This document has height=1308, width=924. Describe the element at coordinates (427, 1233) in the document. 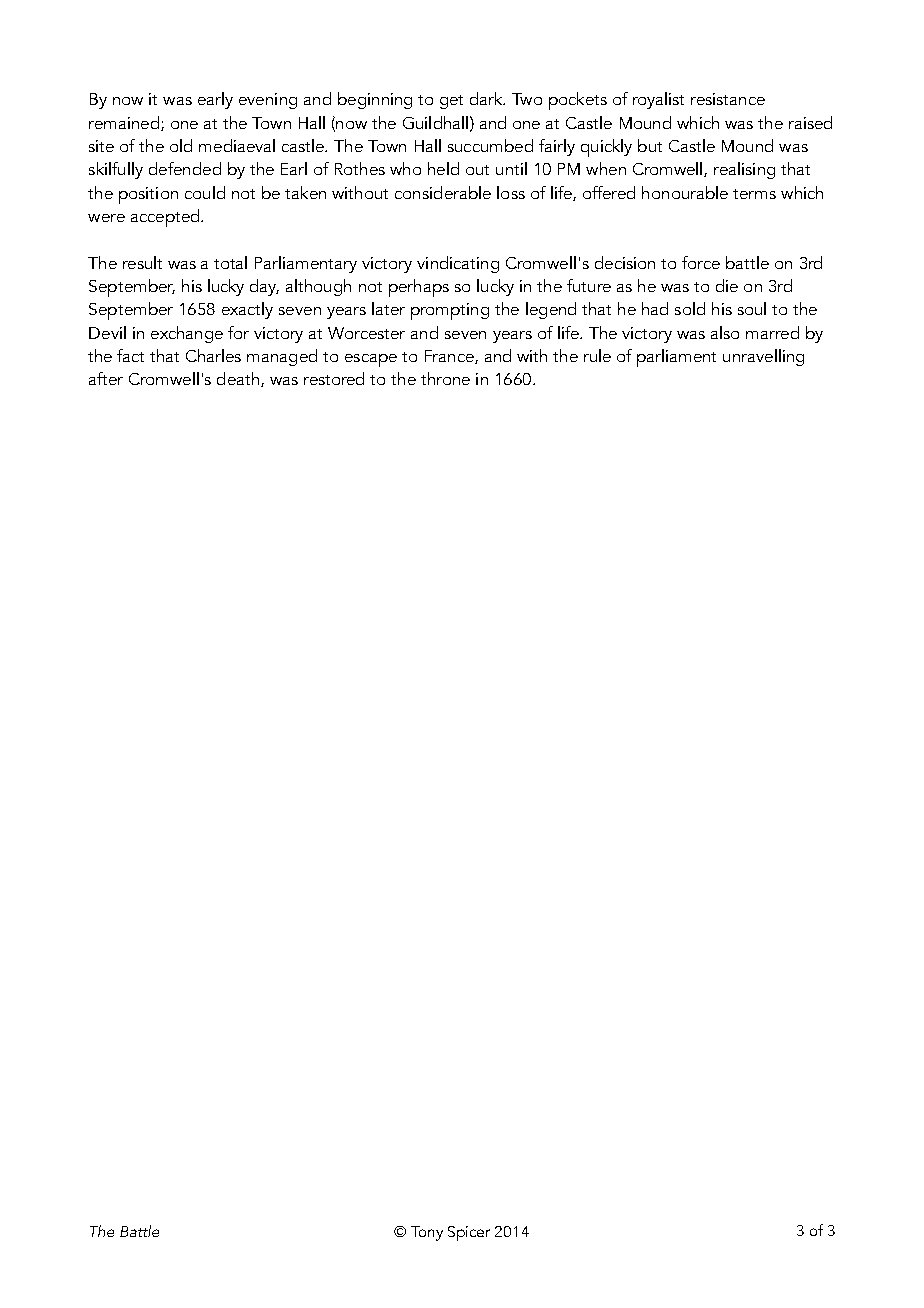

I see `Tony` at that location.
